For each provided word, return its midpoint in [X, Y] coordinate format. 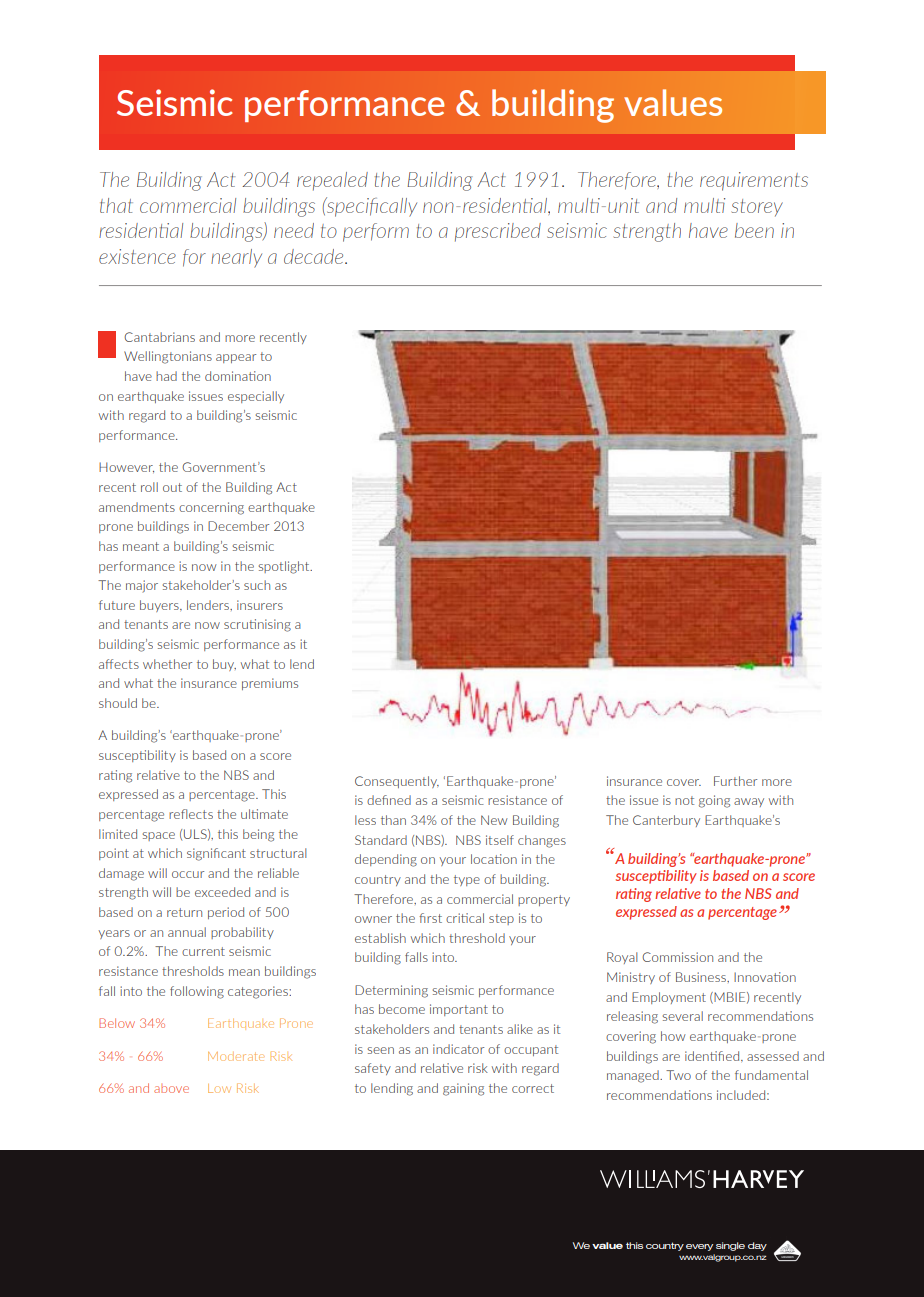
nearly [236, 258]
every [699, 1247]
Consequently [397, 782]
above [171, 1088]
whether [167, 664]
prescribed [498, 232]
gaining [463, 1089]
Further [735, 781]
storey [757, 208]
